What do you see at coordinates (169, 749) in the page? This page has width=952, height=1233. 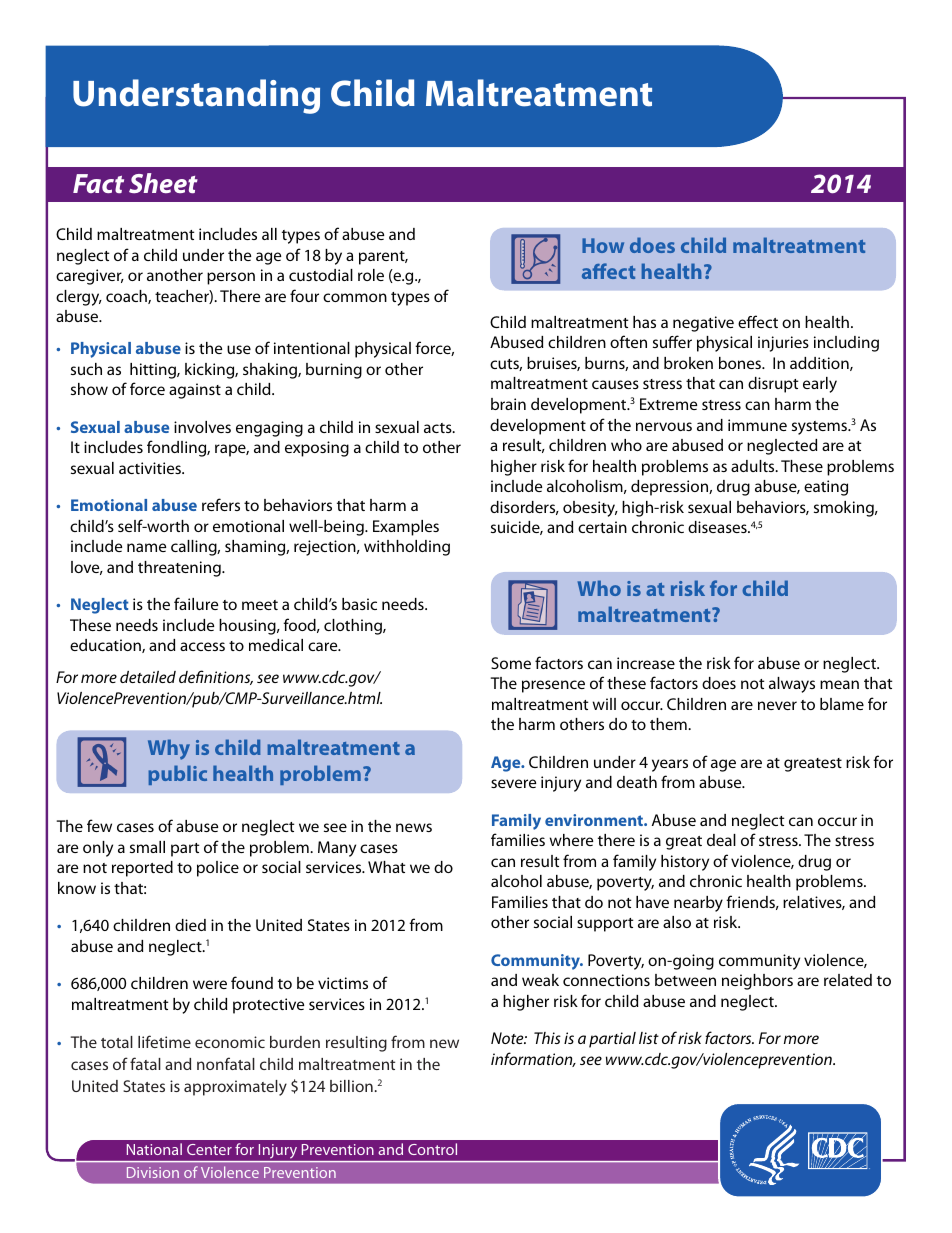 I see `Why` at bounding box center [169, 749].
